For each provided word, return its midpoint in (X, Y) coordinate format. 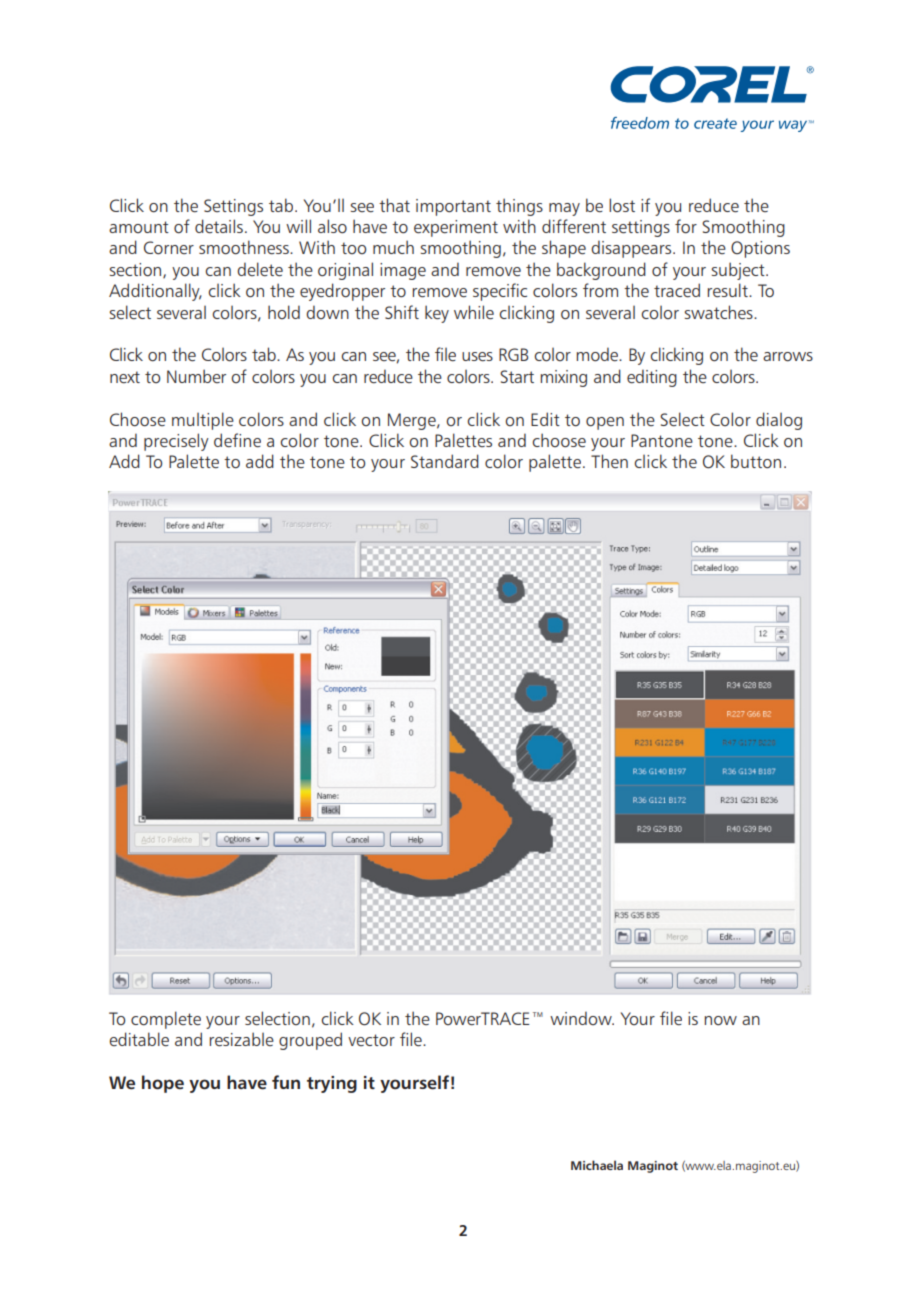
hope (163, 1084)
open (605, 423)
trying (332, 1084)
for (686, 226)
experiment (456, 228)
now (721, 1021)
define (237, 440)
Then (609, 461)
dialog (779, 421)
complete (166, 1020)
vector (371, 1040)
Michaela (597, 1165)
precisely (176, 442)
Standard (445, 461)
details (219, 226)
